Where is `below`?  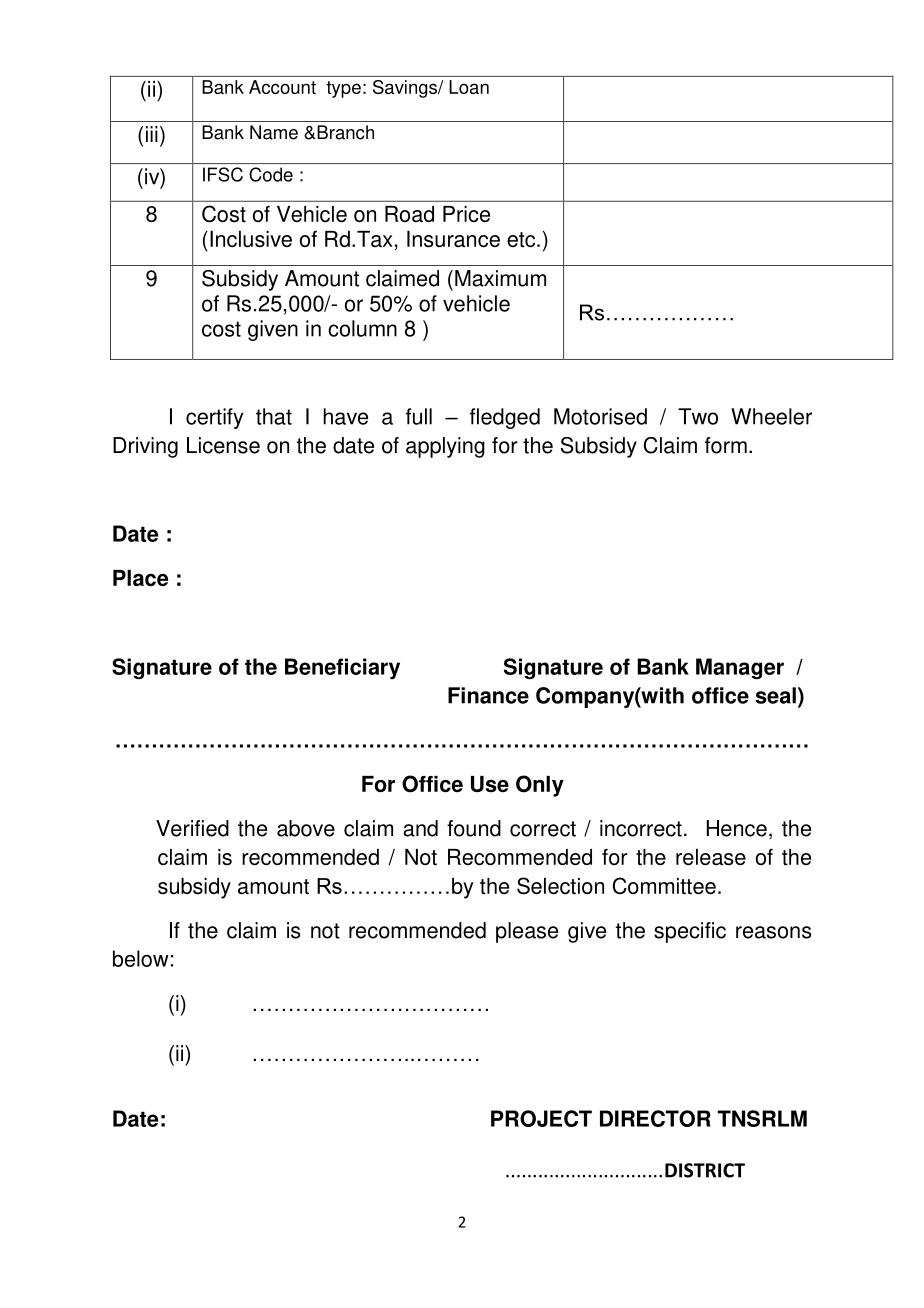
below is located at coordinates (141, 958).
